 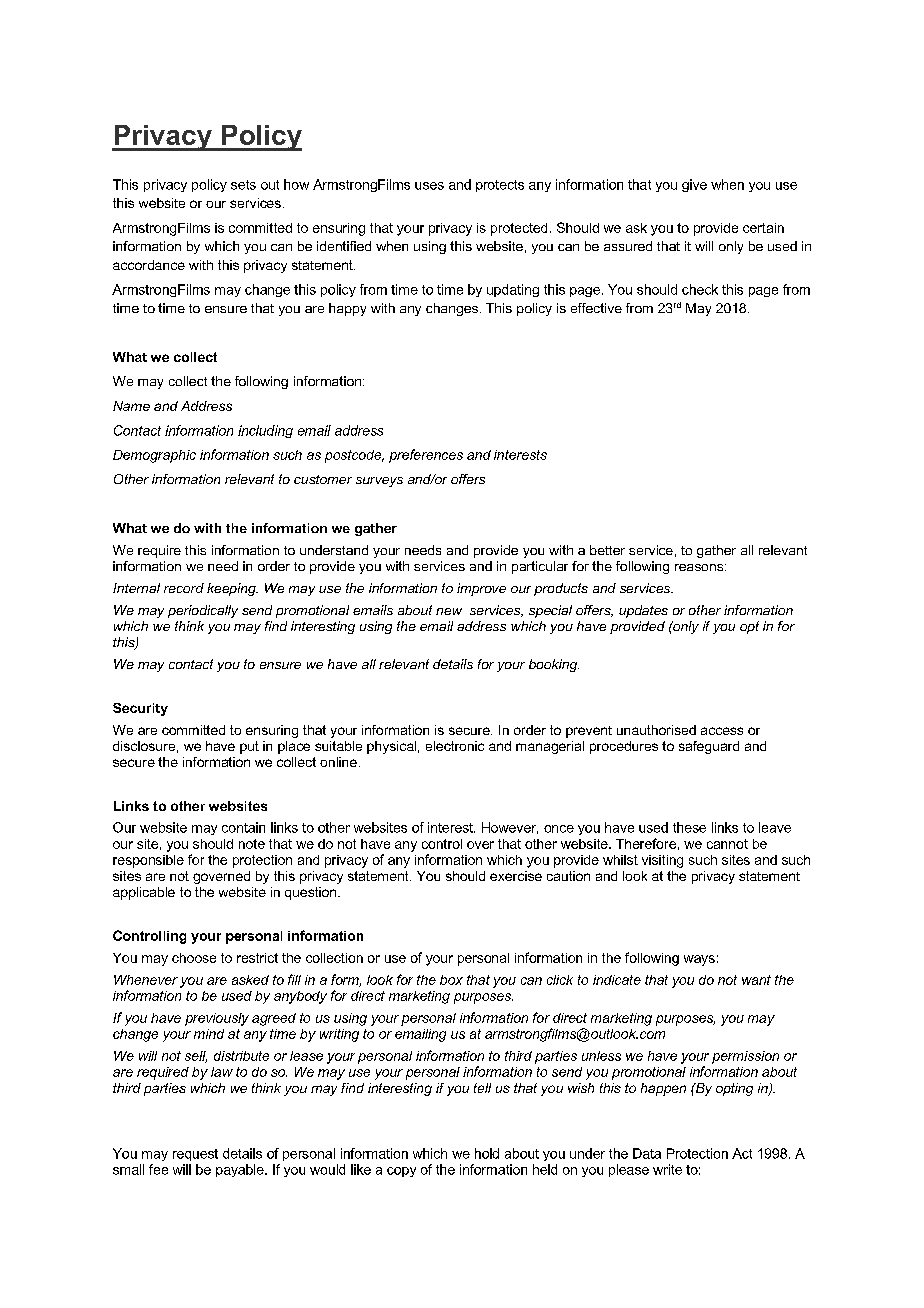 I want to click on check, so click(x=700, y=289).
